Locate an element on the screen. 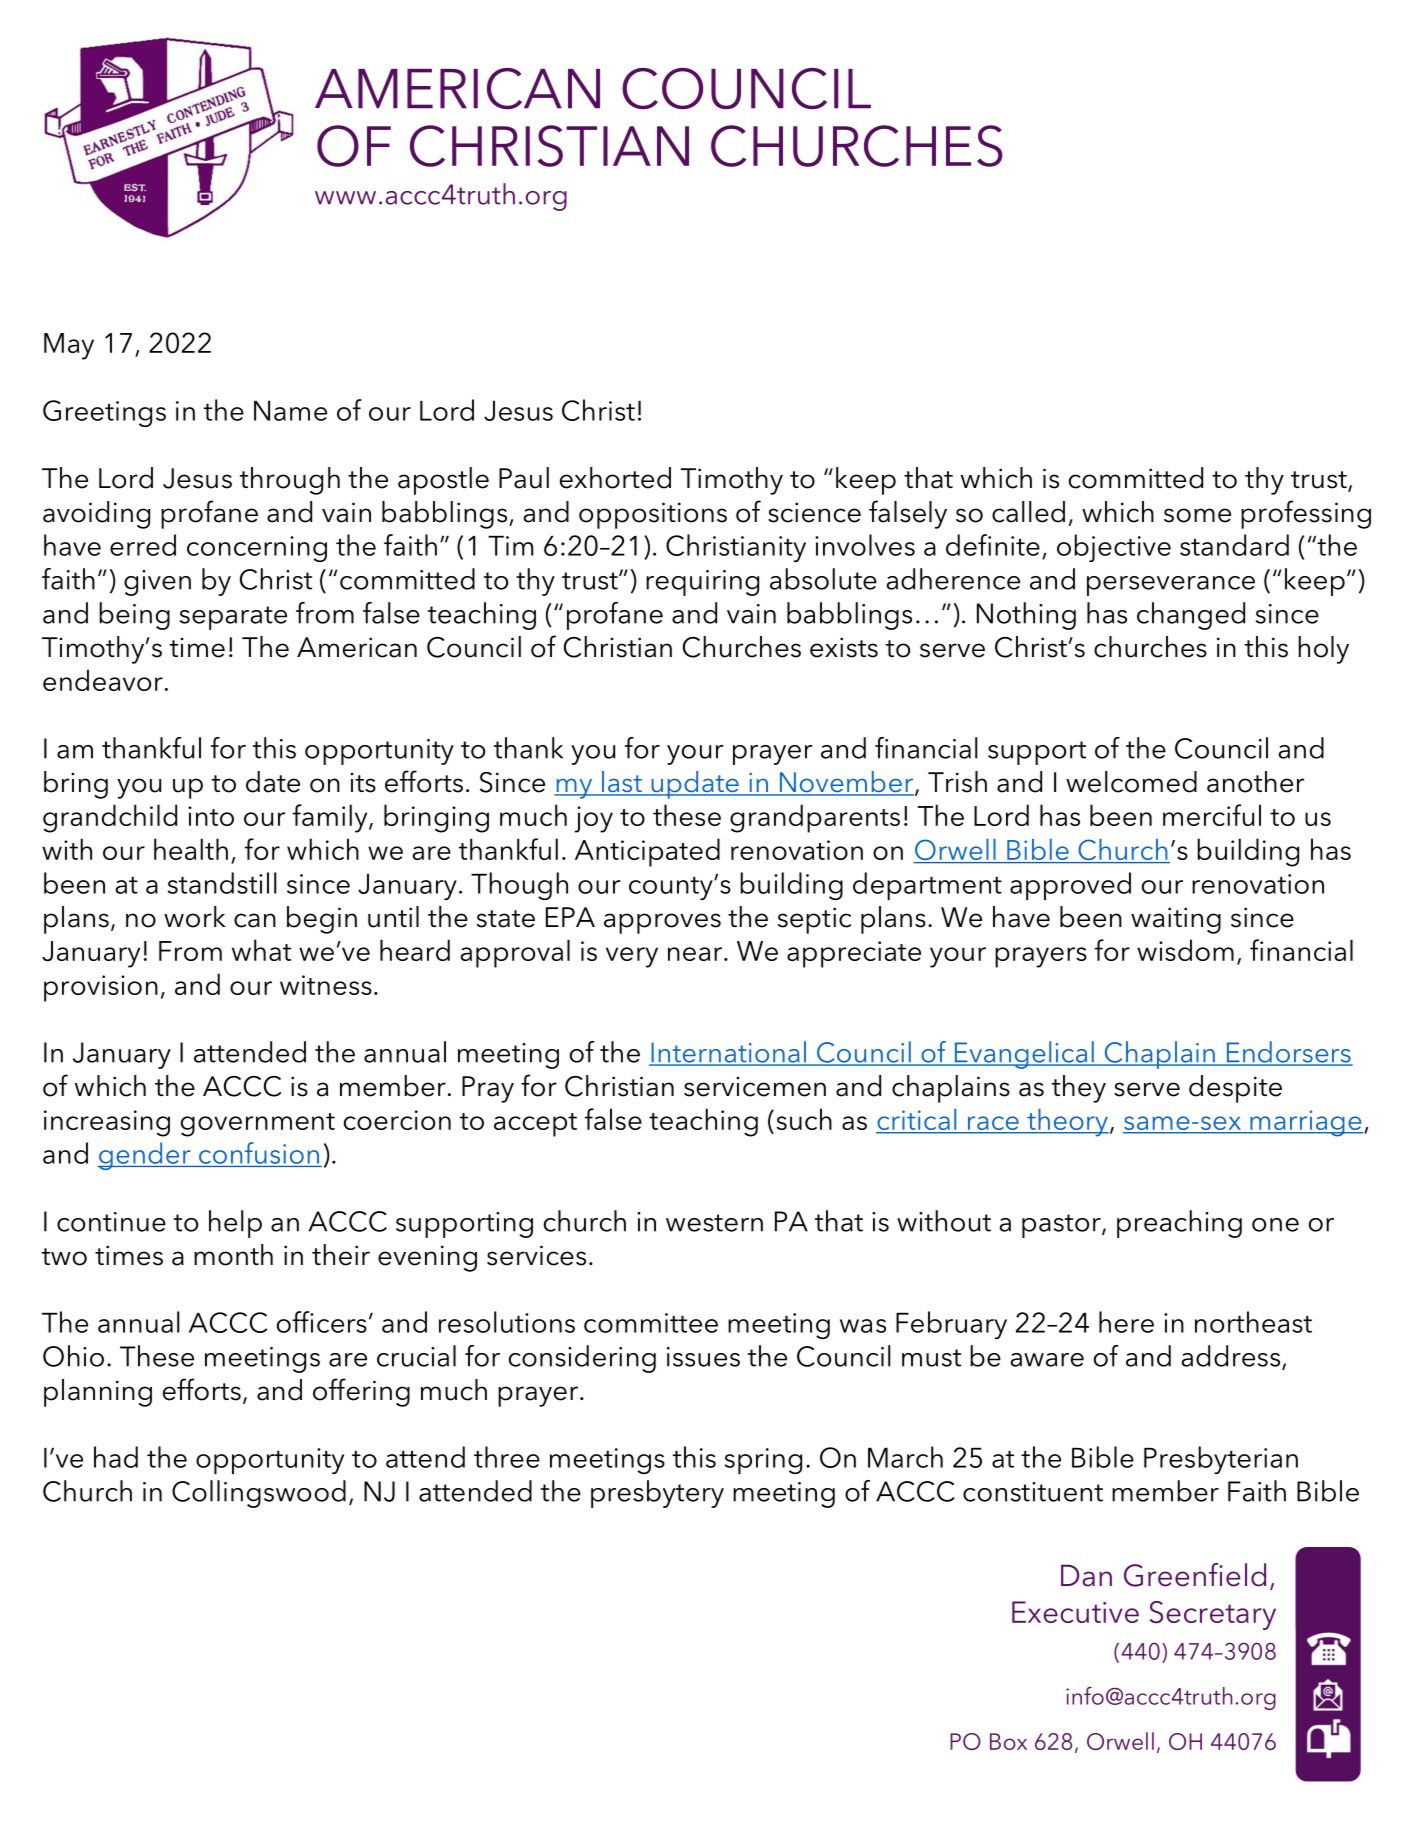 This screenshot has width=1420, height=1838. International is located at coordinates (728, 1053).
